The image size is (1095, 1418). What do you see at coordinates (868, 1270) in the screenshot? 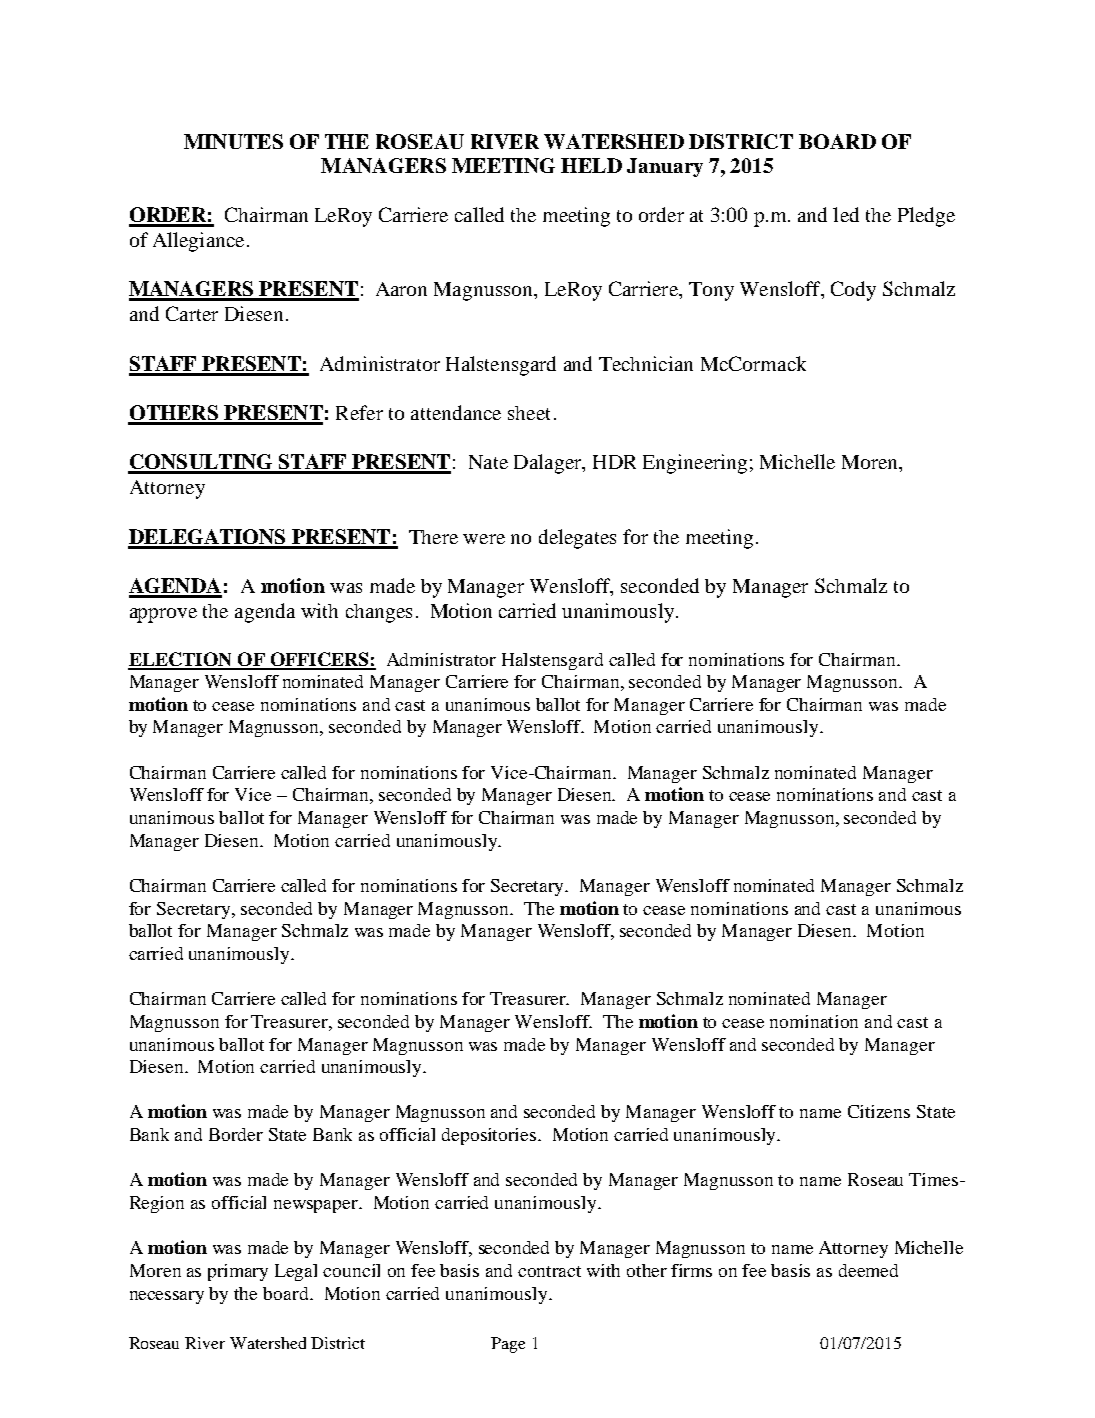
I see `deemed` at bounding box center [868, 1270].
